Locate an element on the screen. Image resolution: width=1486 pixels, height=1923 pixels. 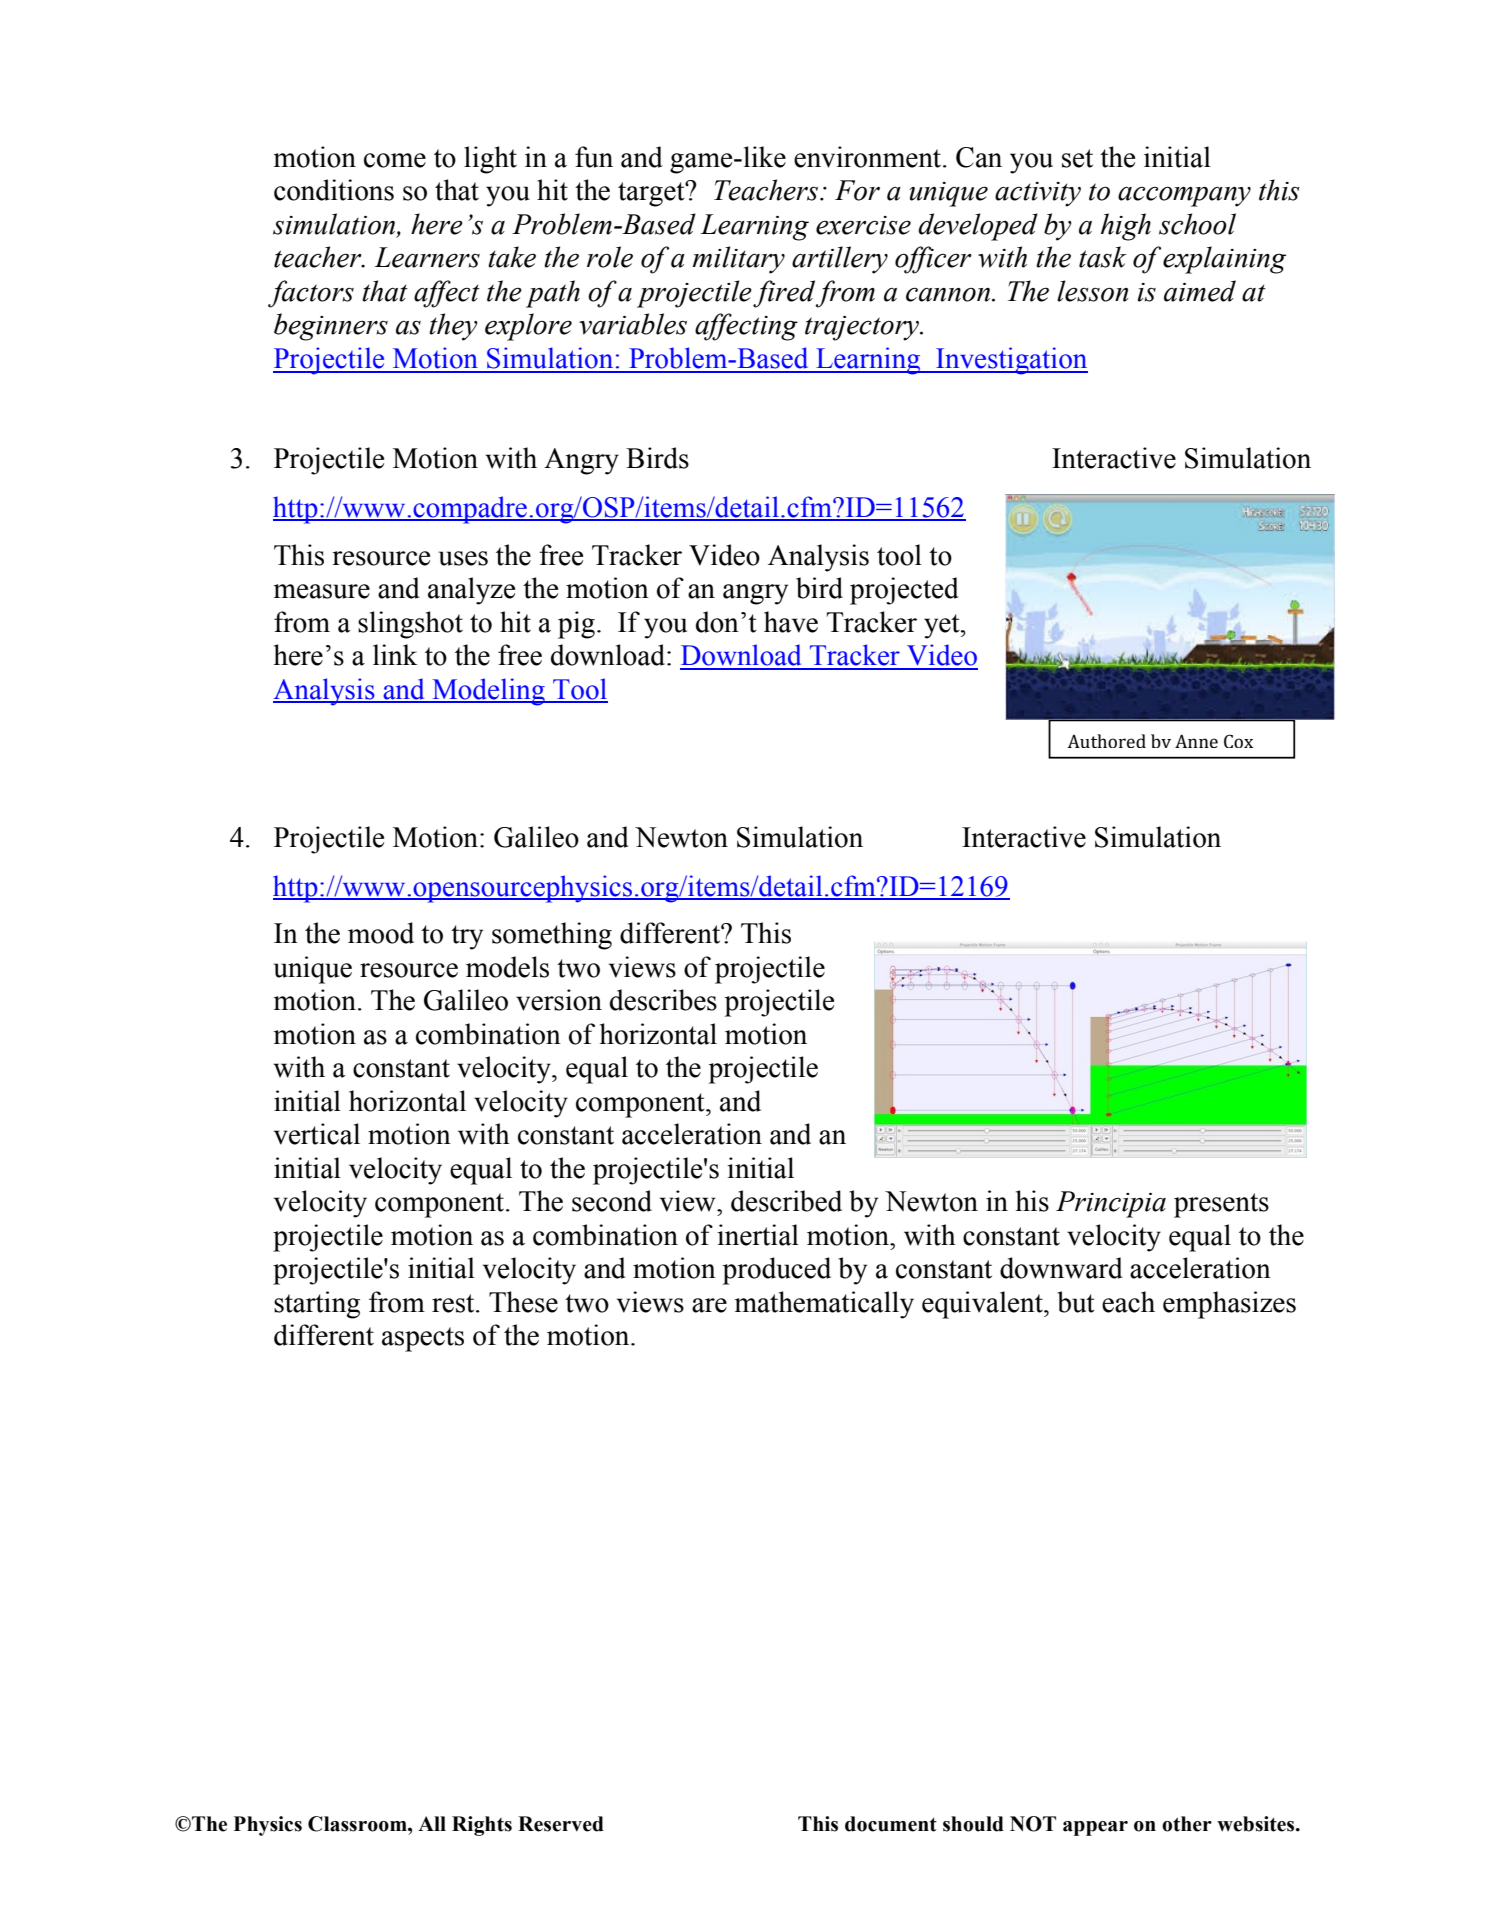
high is located at coordinates (1126, 227).
